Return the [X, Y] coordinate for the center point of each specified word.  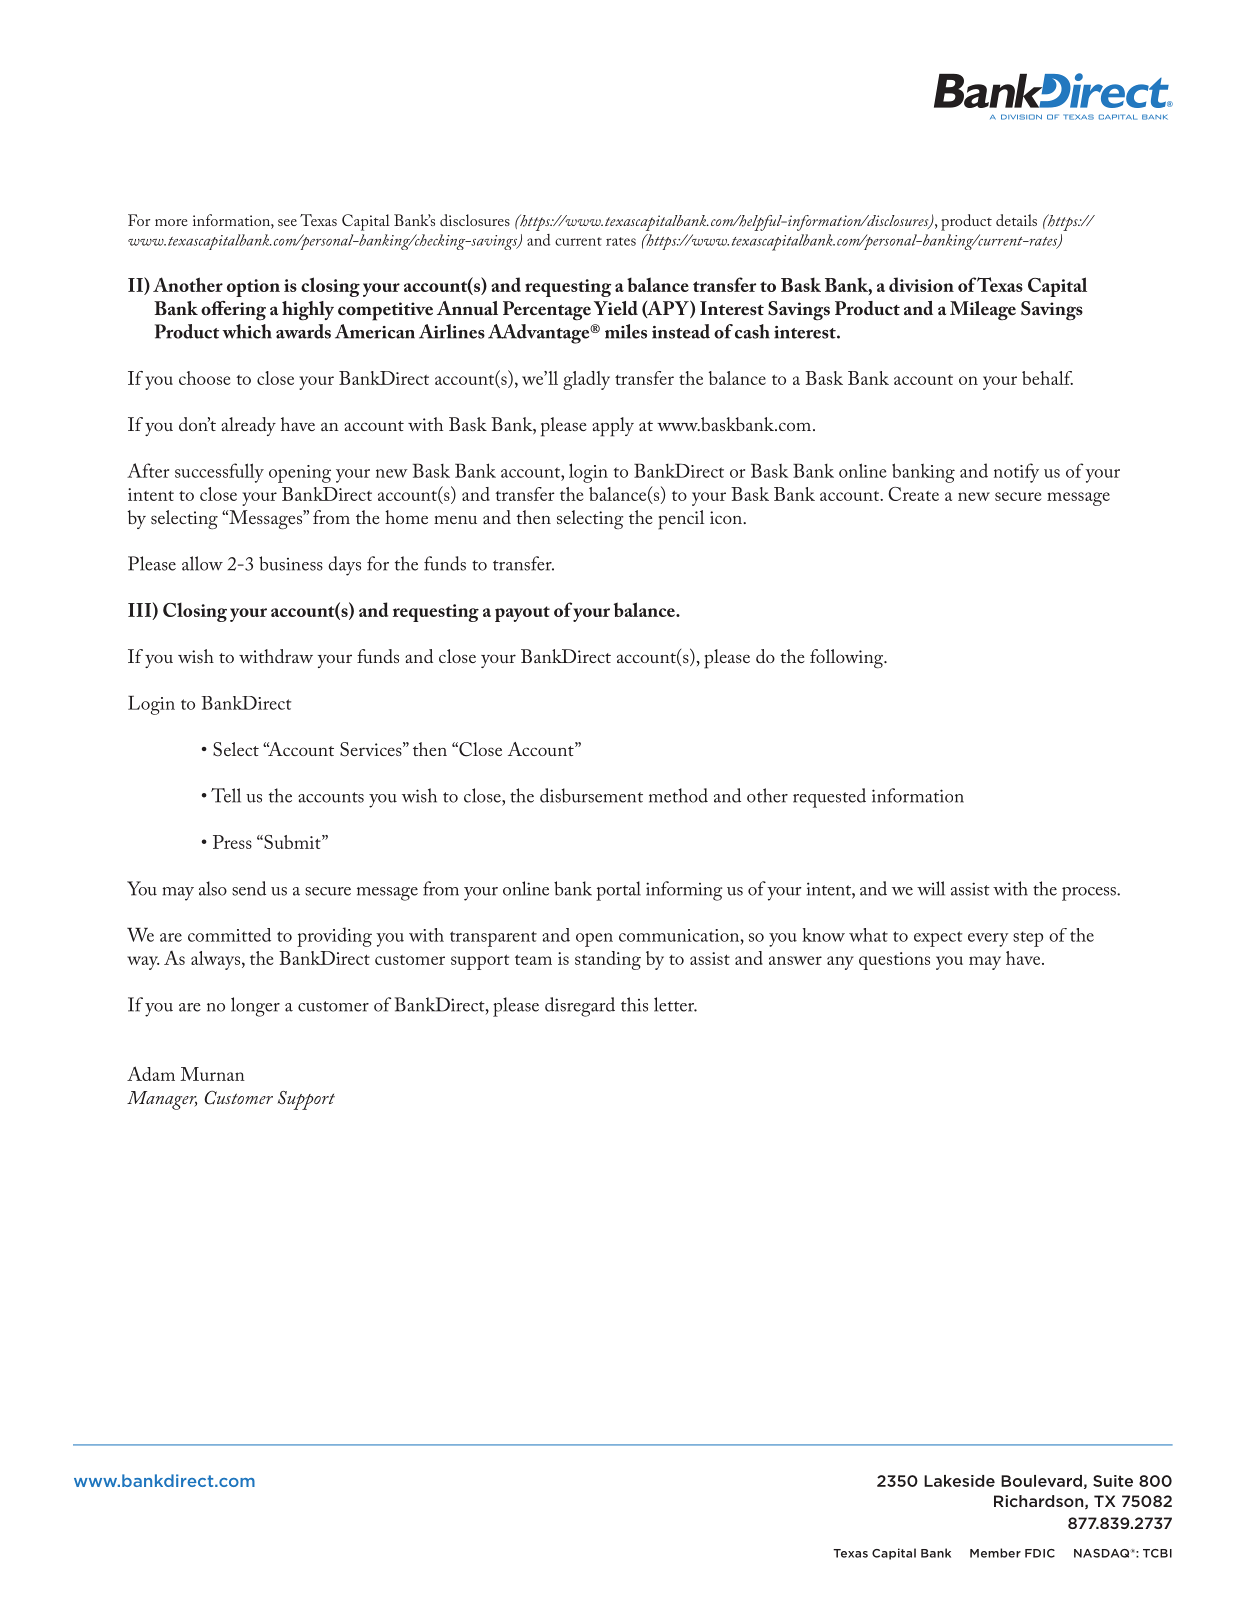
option [253, 288]
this [634, 1004]
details [1016, 220]
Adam [151, 1073]
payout [522, 614]
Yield [616, 308]
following [848, 658]
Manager [162, 1100]
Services [372, 749]
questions [894, 961]
